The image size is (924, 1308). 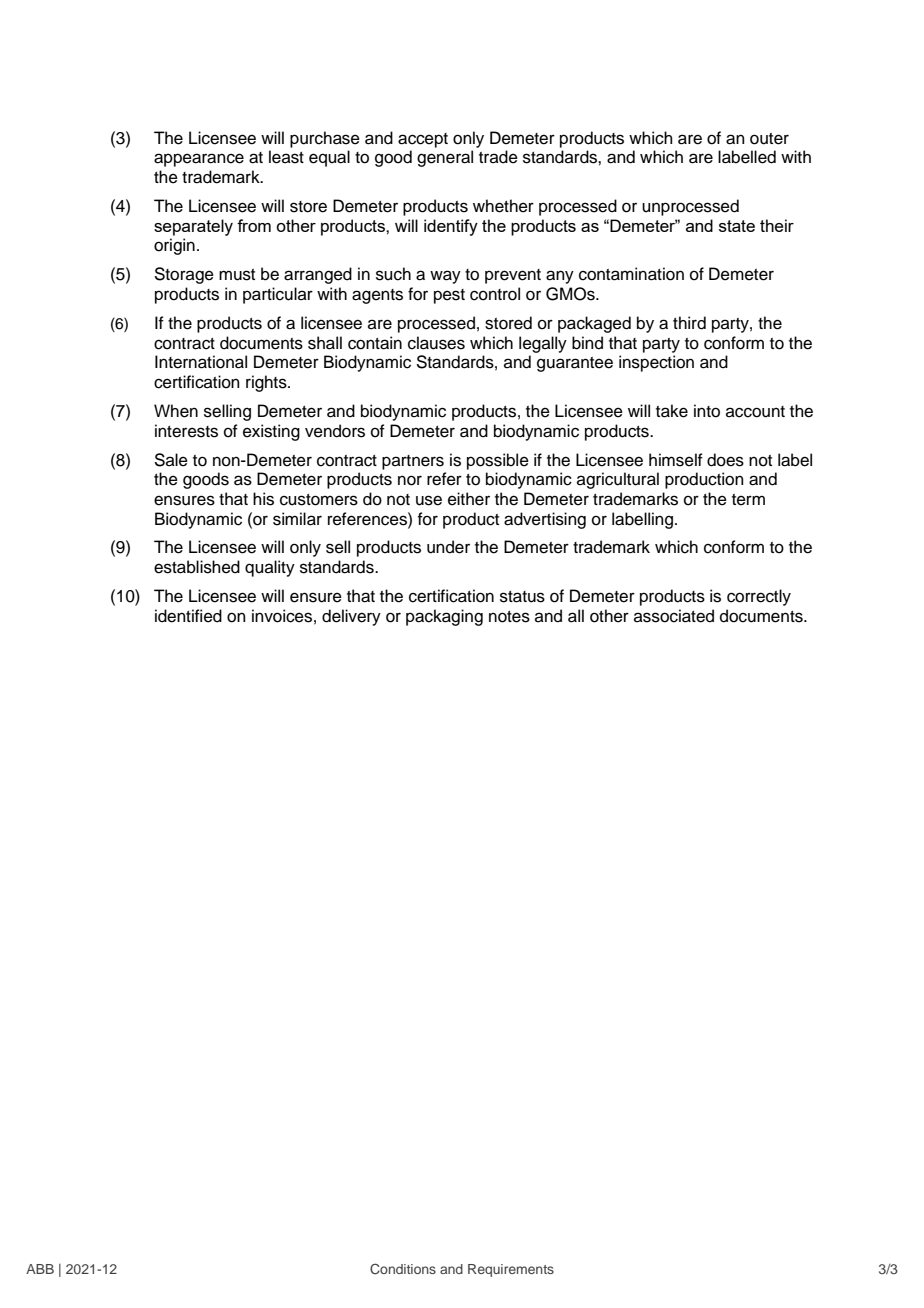 What do you see at coordinates (40, 1269) in the screenshot?
I see `ABB` at bounding box center [40, 1269].
